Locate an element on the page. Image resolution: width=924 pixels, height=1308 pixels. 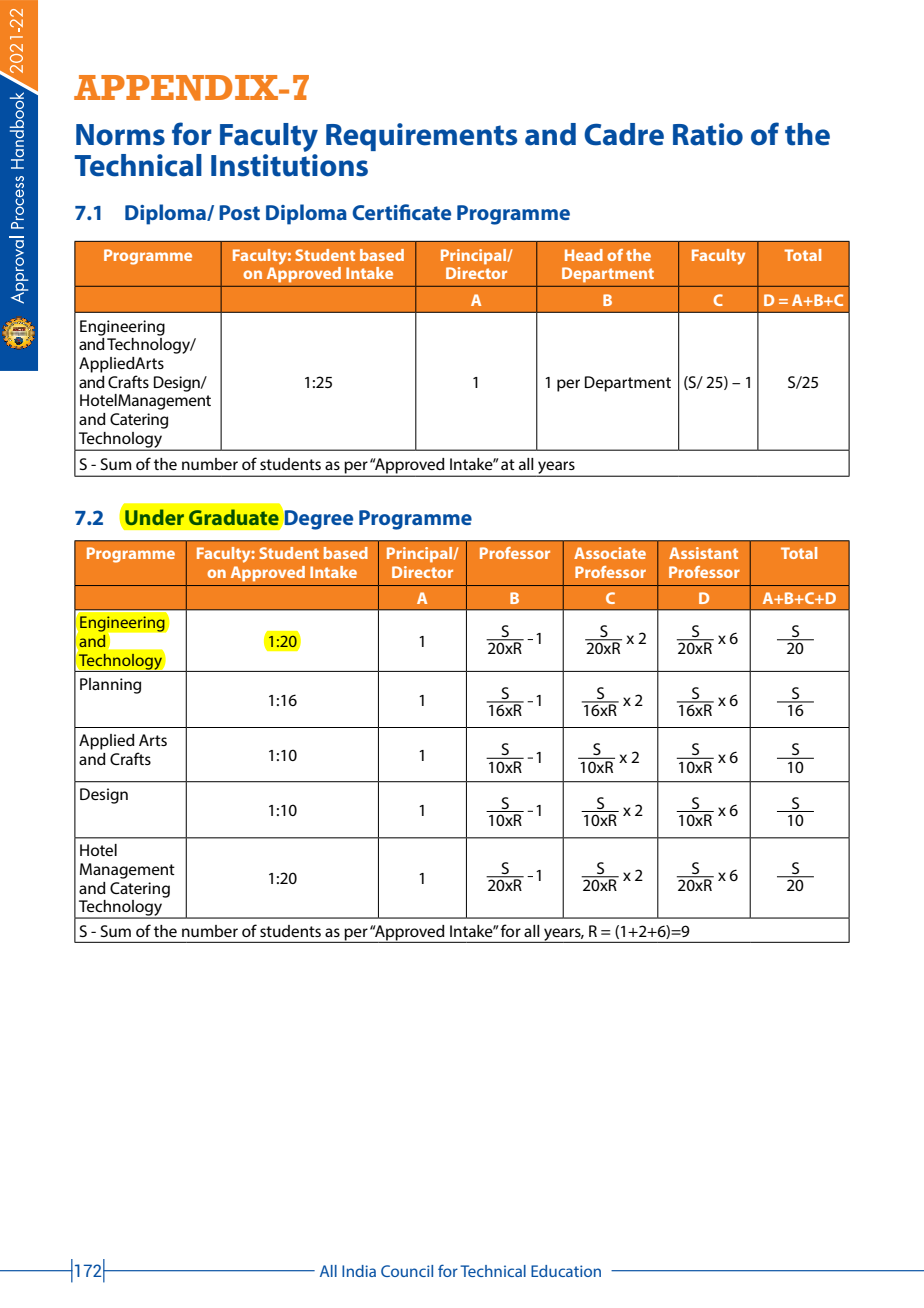
Head is located at coordinates (584, 255).
